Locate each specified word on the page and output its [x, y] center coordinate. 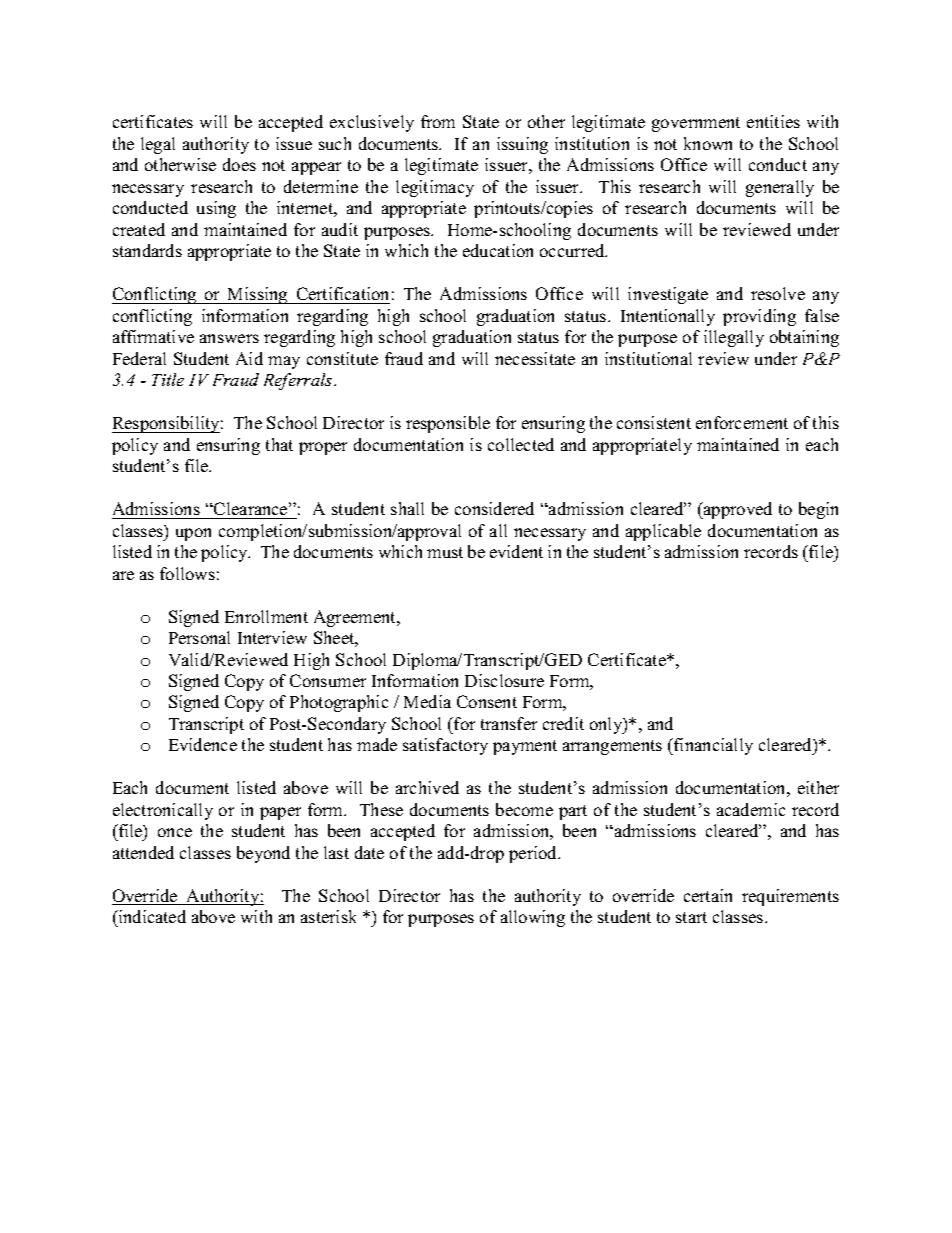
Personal [199, 637]
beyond [263, 854]
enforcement [742, 422]
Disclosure [504, 680]
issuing [522, 145]
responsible [448, 424]
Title [168, 379]
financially [712, 746]
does [239, 164]
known [708, 143]
